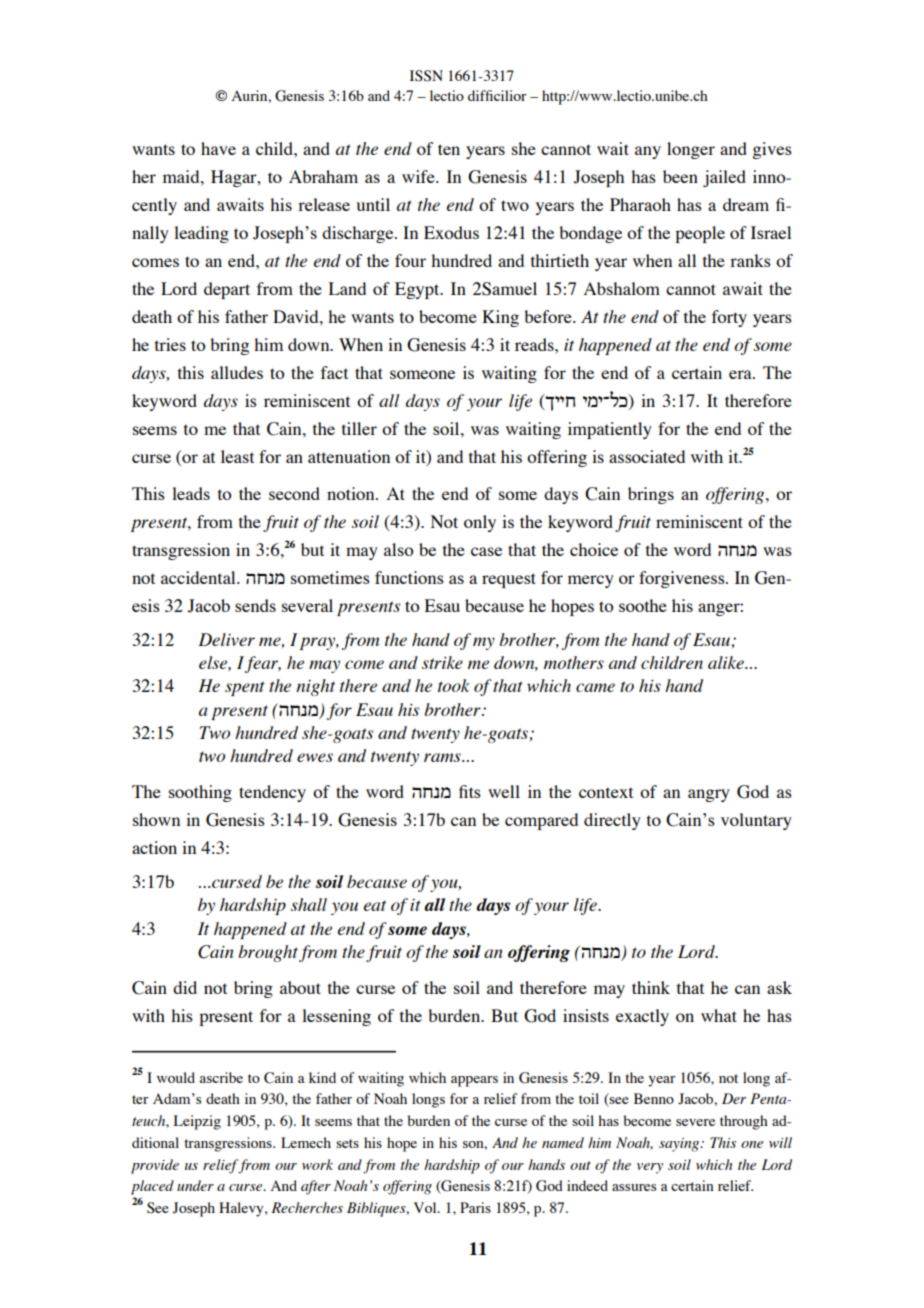  I want to click on angry, so click(709, 795).
